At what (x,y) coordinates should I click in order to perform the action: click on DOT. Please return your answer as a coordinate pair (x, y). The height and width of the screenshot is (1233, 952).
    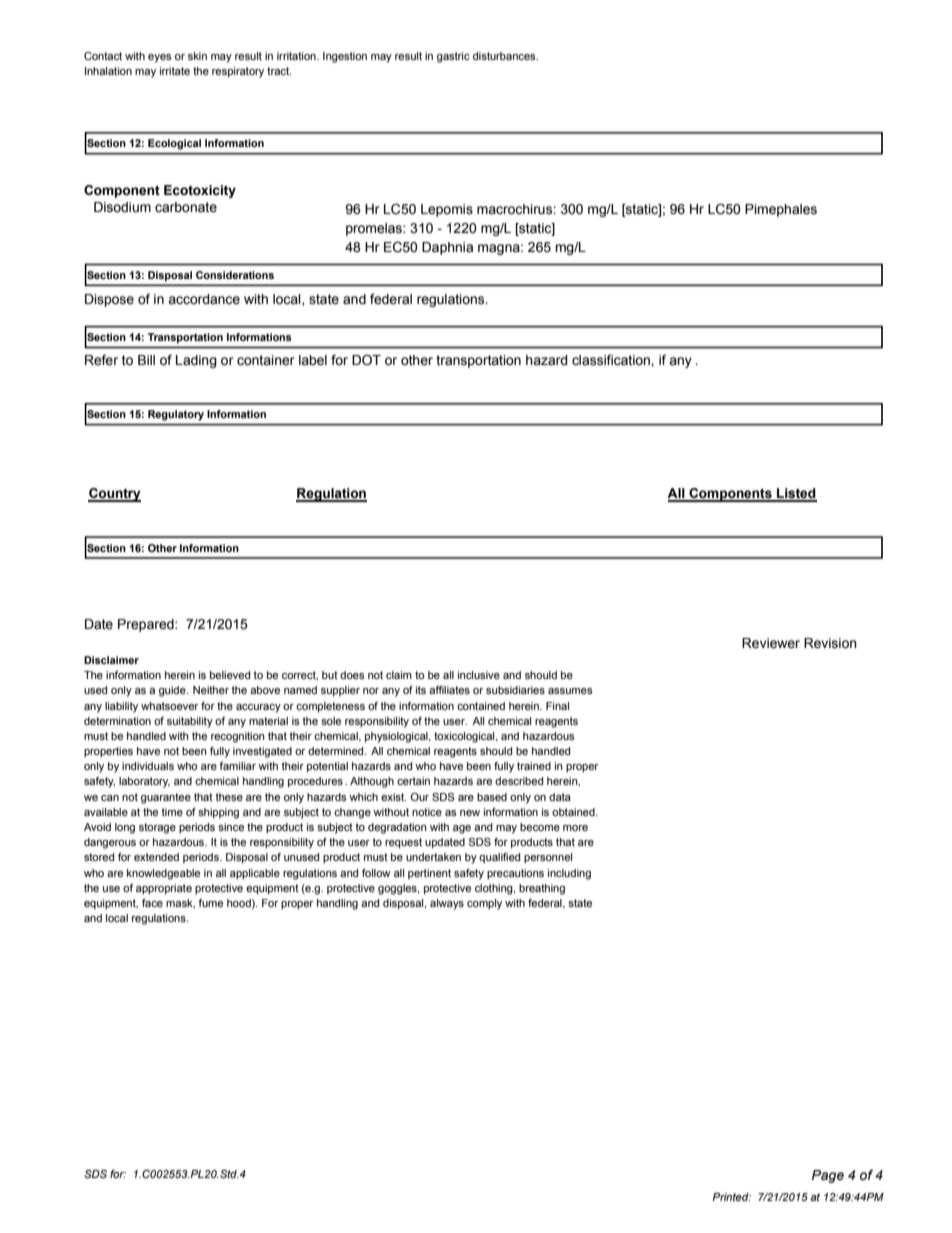
    Looking at the image, I should click on (366, 359).
